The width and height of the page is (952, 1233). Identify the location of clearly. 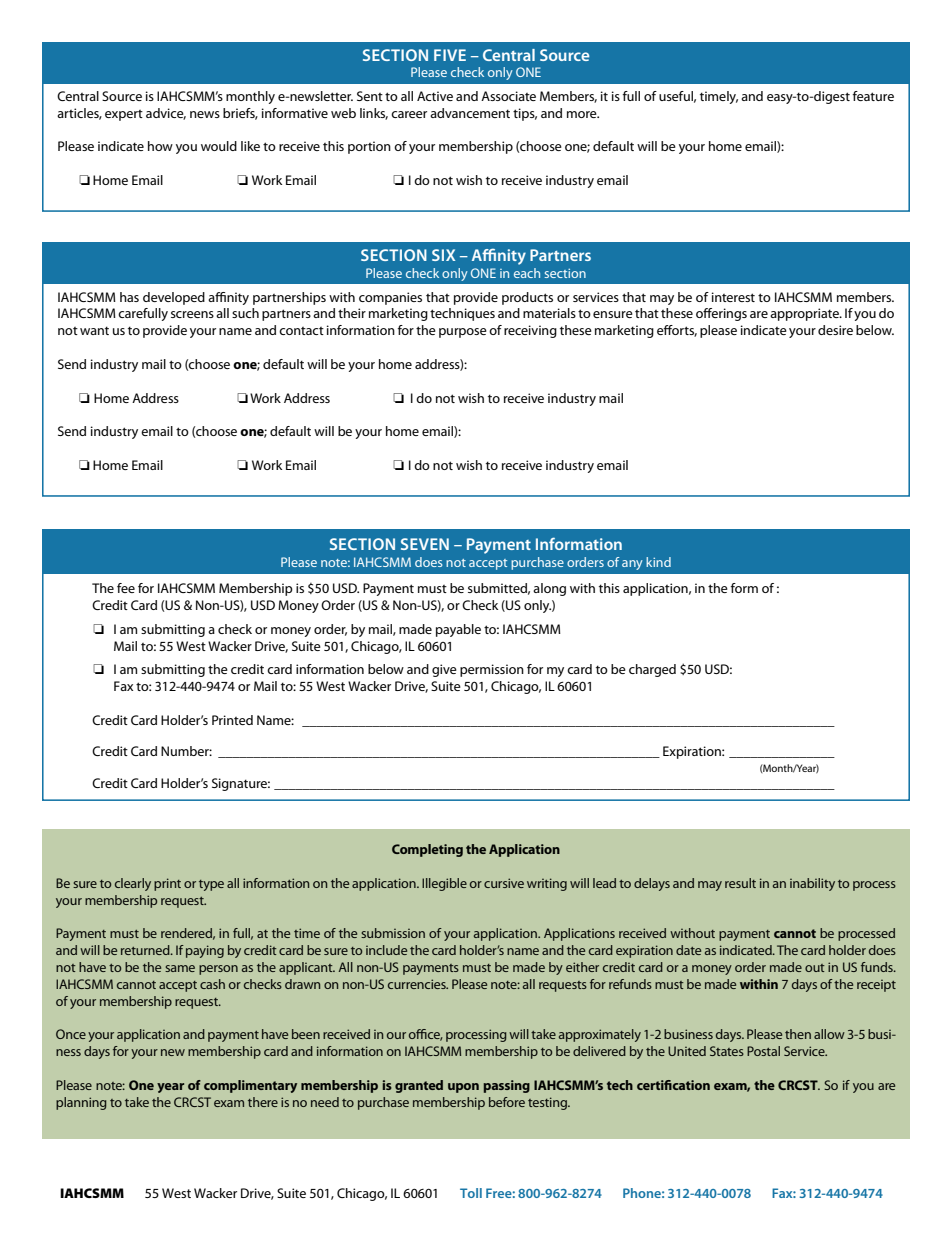
(133, 884).
